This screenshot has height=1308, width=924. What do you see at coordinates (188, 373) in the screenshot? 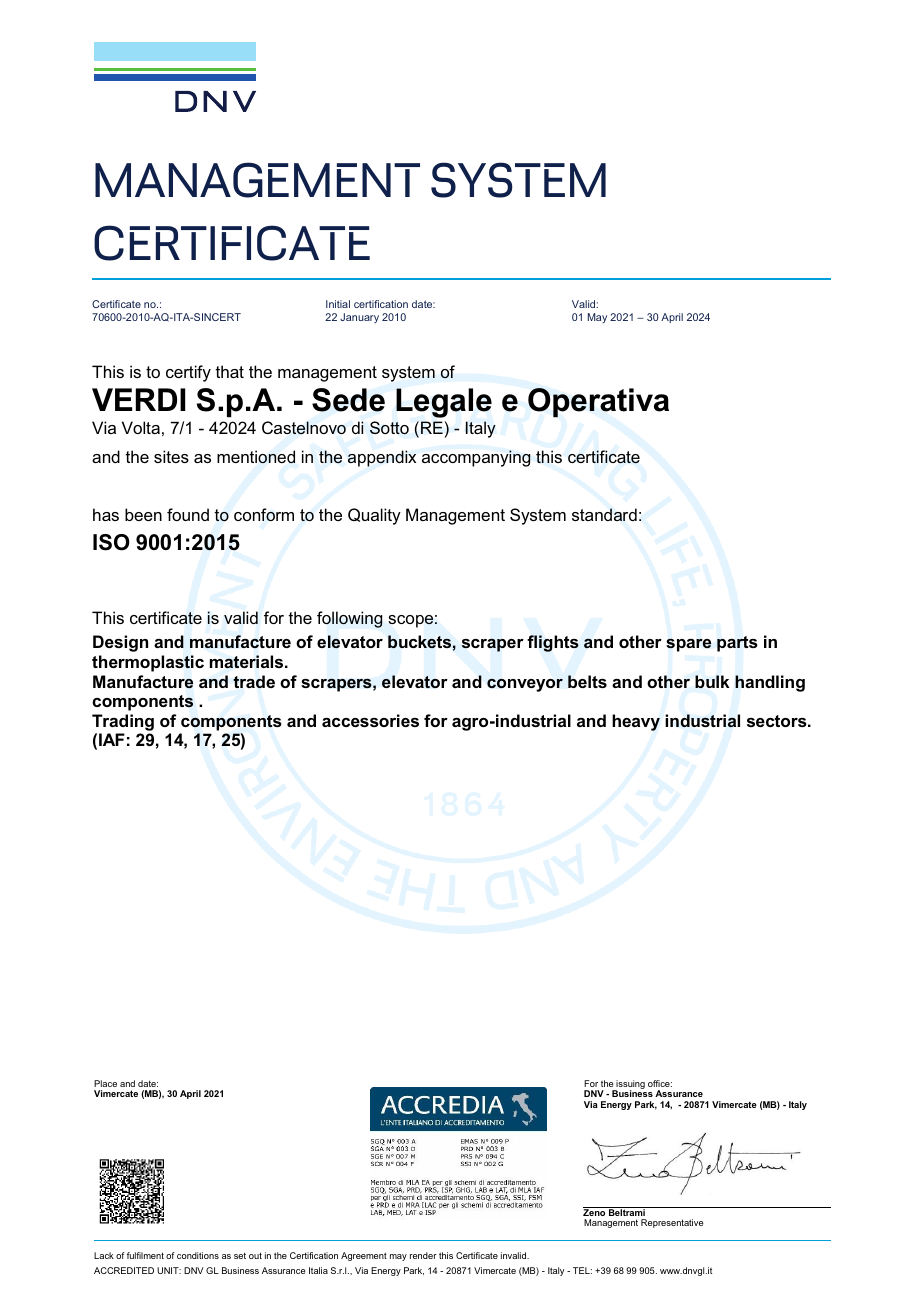
I see `certify` at bounding box center [188, 373].
